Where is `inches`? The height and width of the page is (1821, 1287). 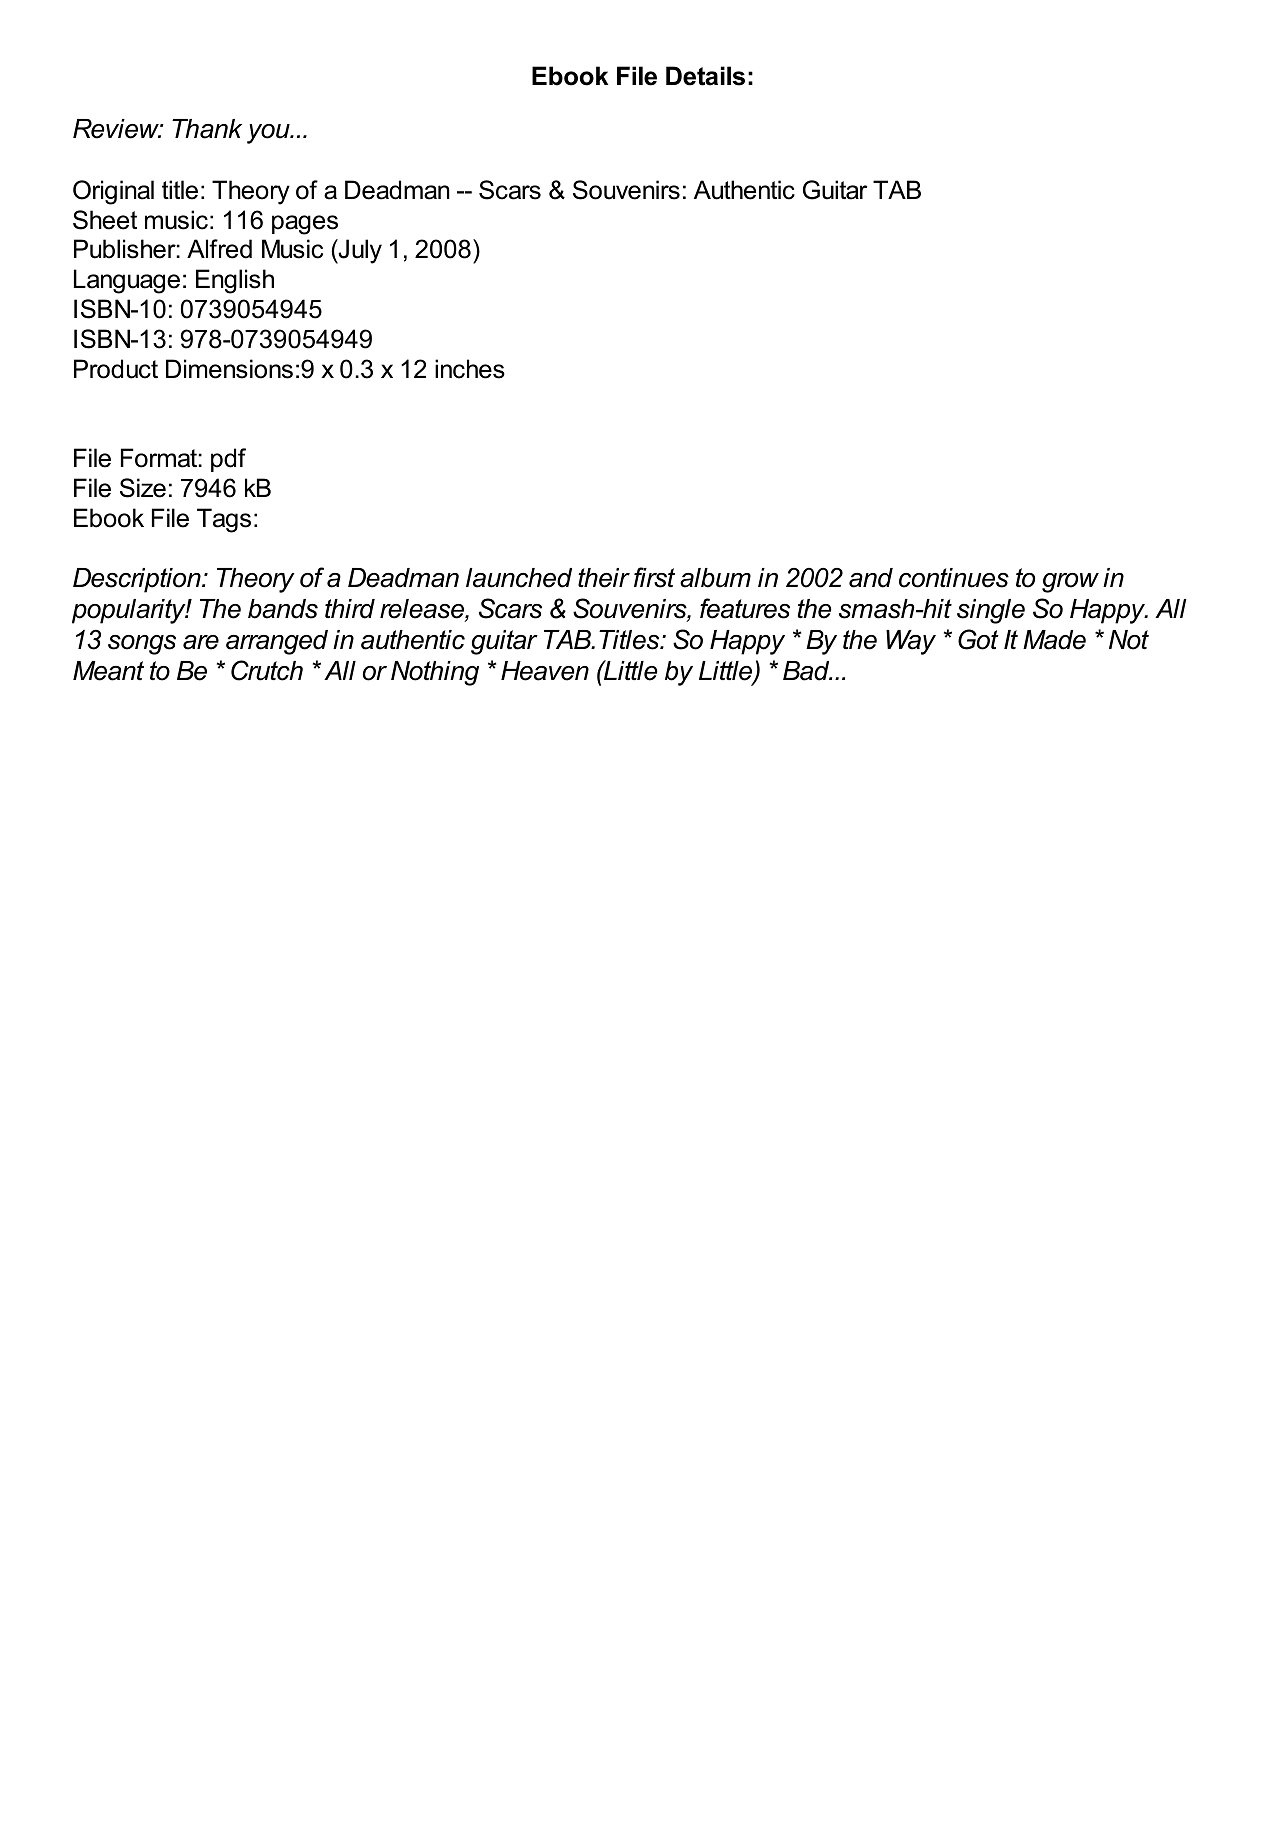 inches is located at coordinates (470, 369).
